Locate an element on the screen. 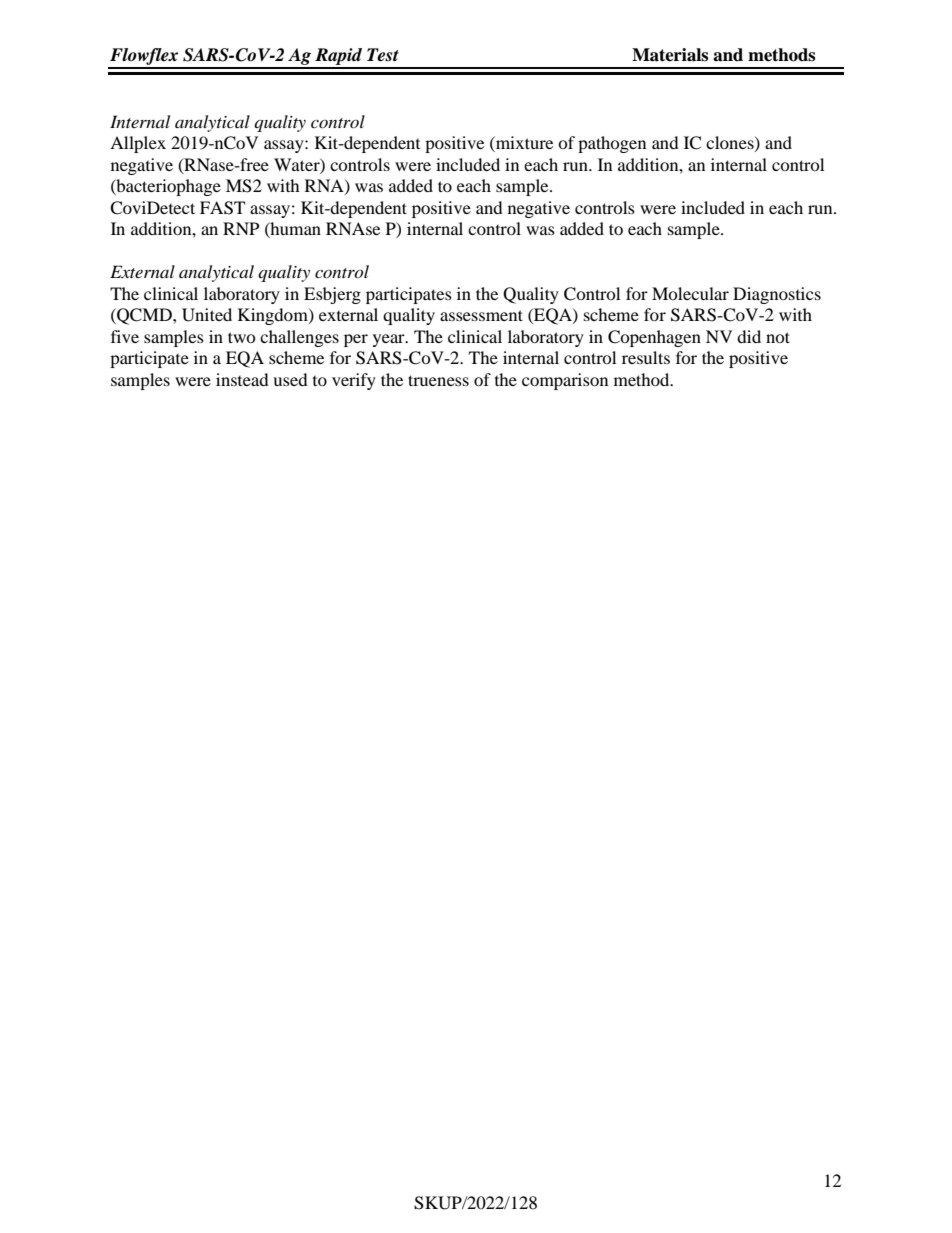 The width and height of the screenshot is (952, 1233). Materials is located at coordinates (670, 55).
